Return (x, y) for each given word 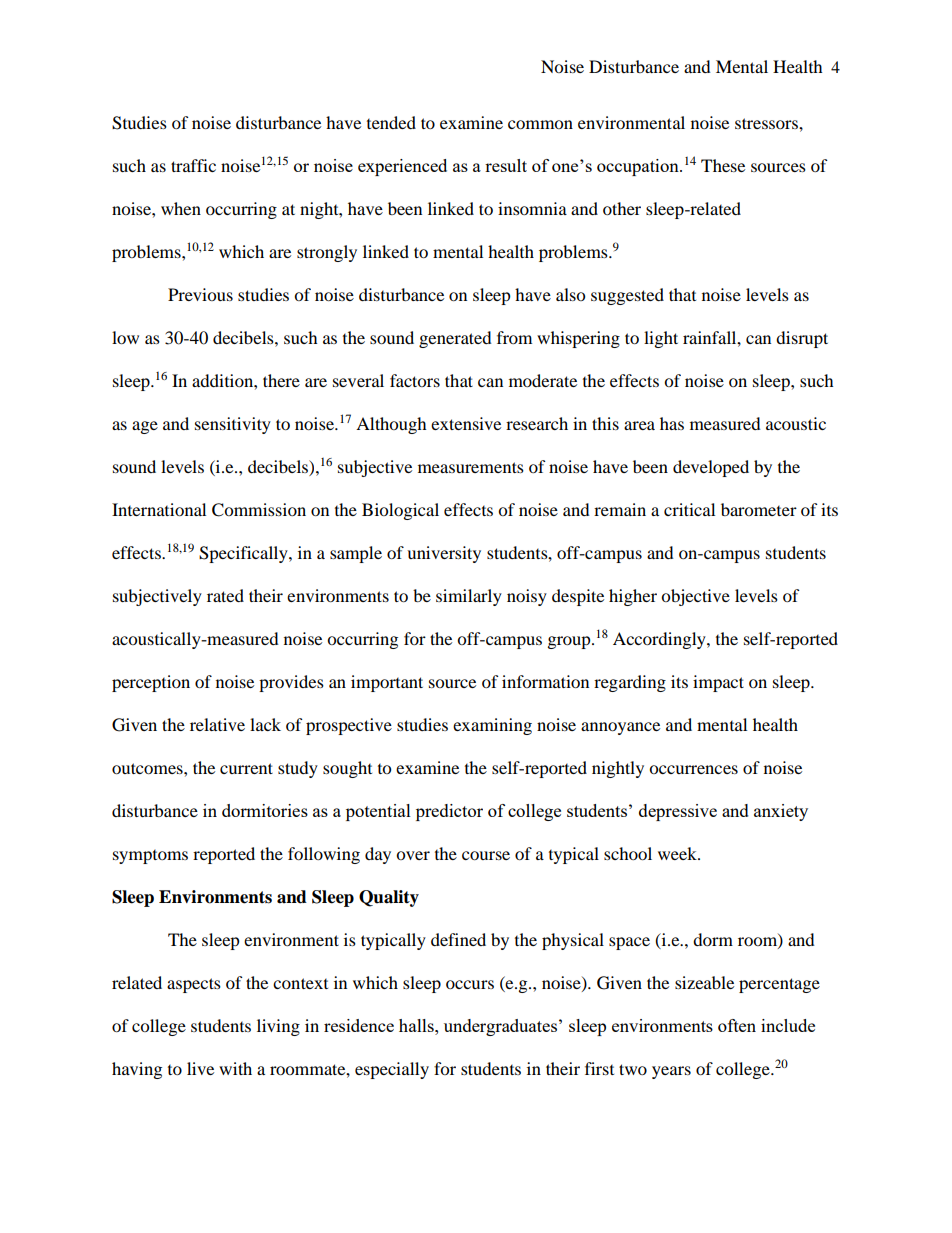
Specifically (244, 554)
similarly (469, 597)
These (723, 165)
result (506, 165)
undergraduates (500, 1027)
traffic (193, 165)
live (200, 1068)
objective (695, 597)
